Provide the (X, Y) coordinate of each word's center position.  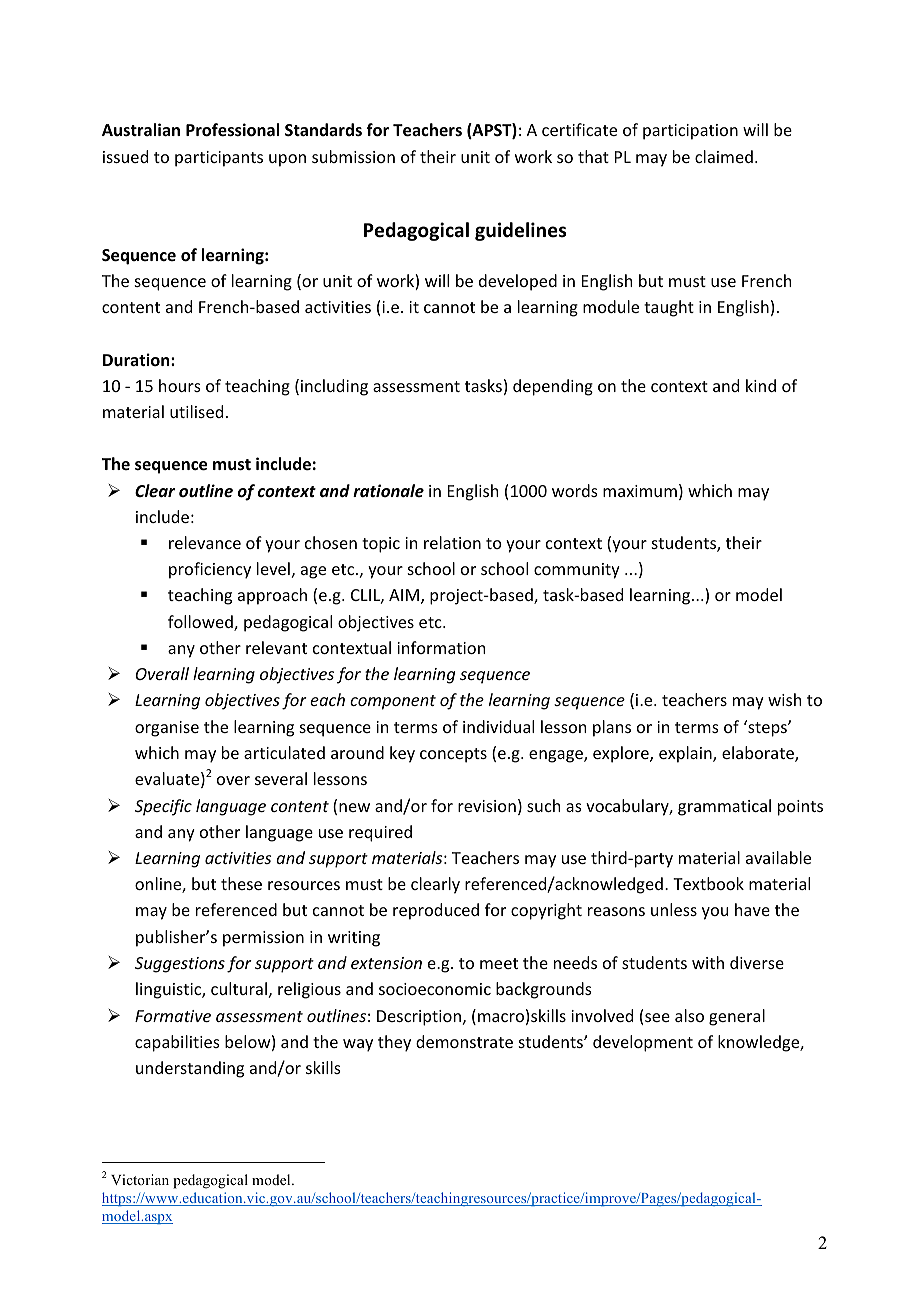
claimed (724, 156)
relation (452, 542)
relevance (205, 542)
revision (487, 806)
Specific (163, 807)
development (643, 1043)
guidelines (520, 231)
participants (219, 159)
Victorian (140, 1179)
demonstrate (464, 1041)
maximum (640, 491)
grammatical (724, 807)
